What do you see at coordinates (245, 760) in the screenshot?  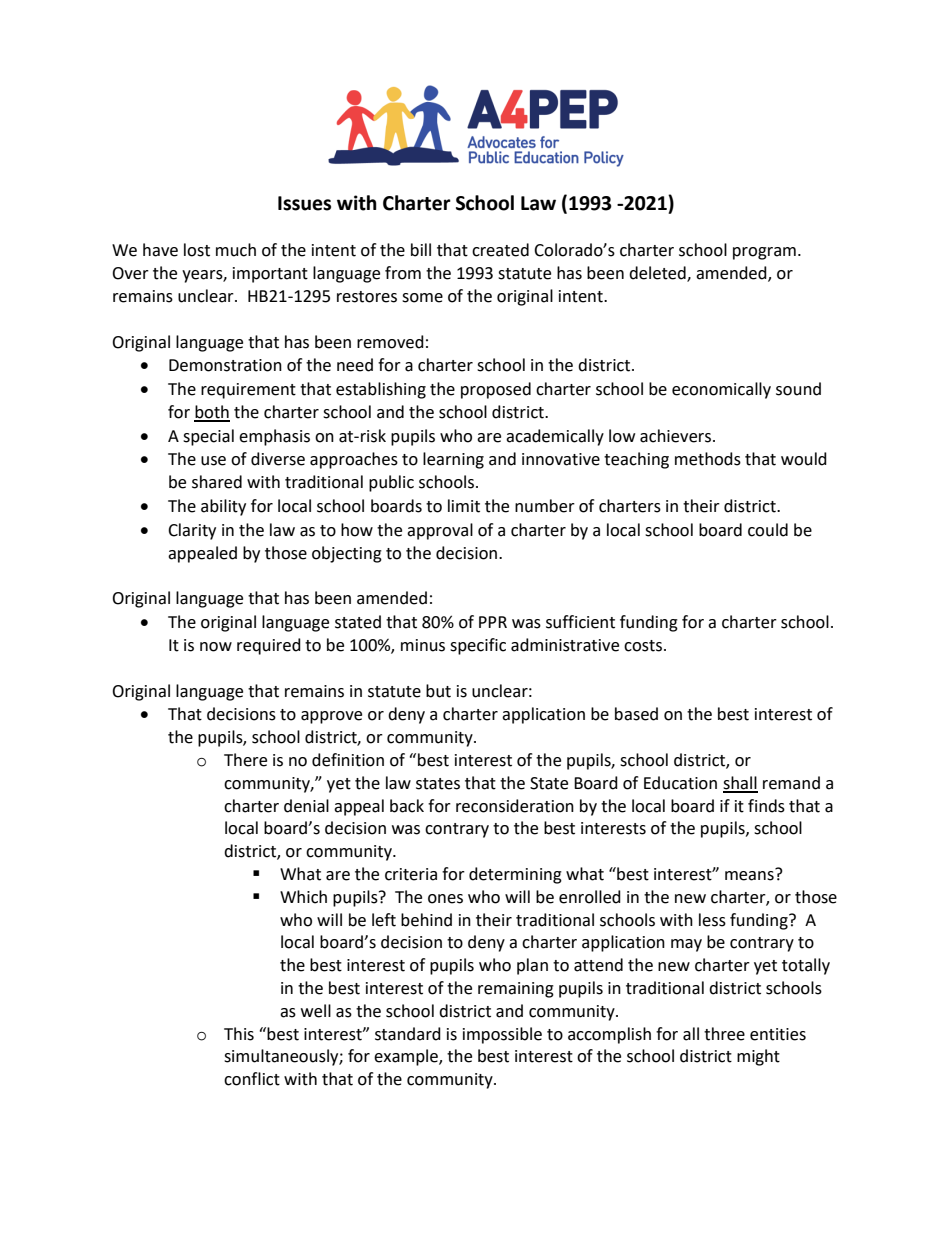 I see `There` at bounding box center [245, 760].
